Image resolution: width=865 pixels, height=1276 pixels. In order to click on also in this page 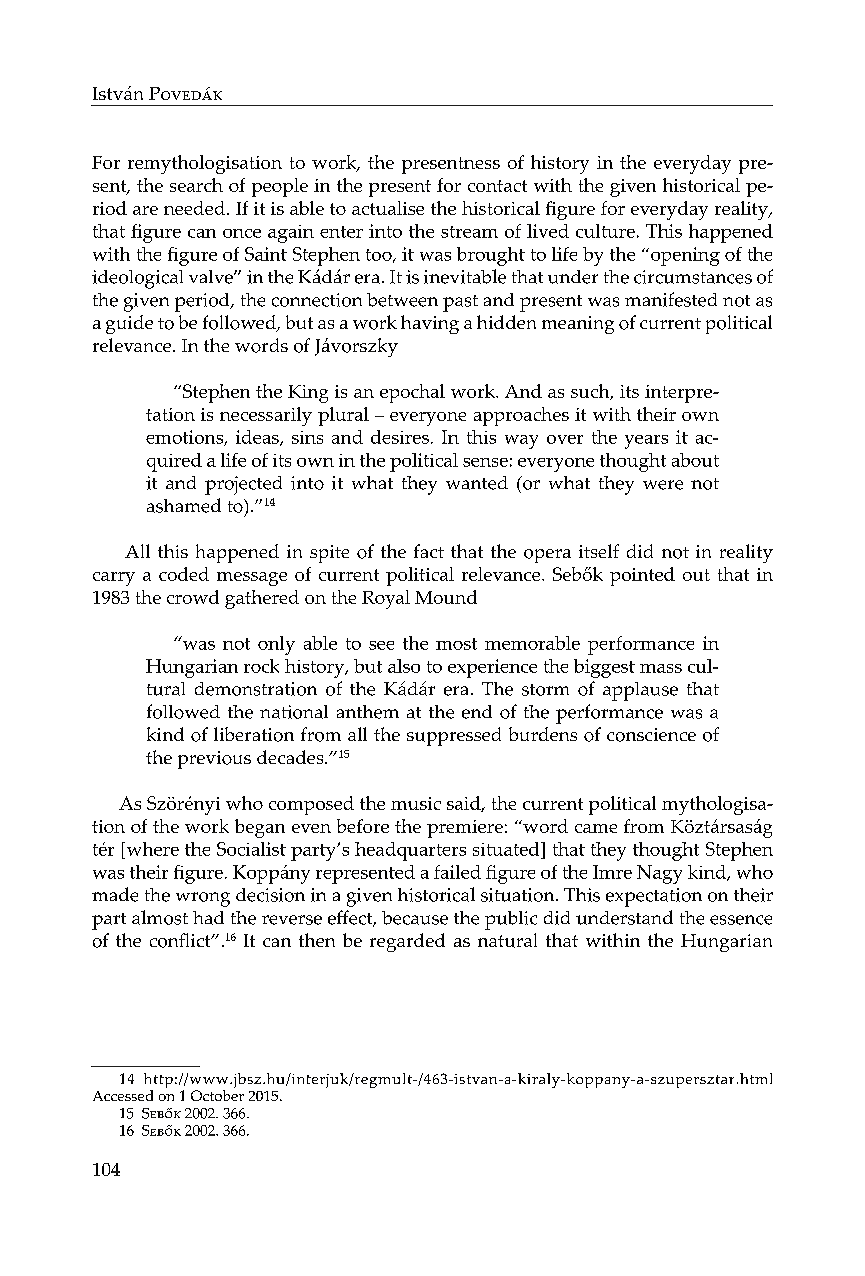, I will do `click(404, 666)`.
